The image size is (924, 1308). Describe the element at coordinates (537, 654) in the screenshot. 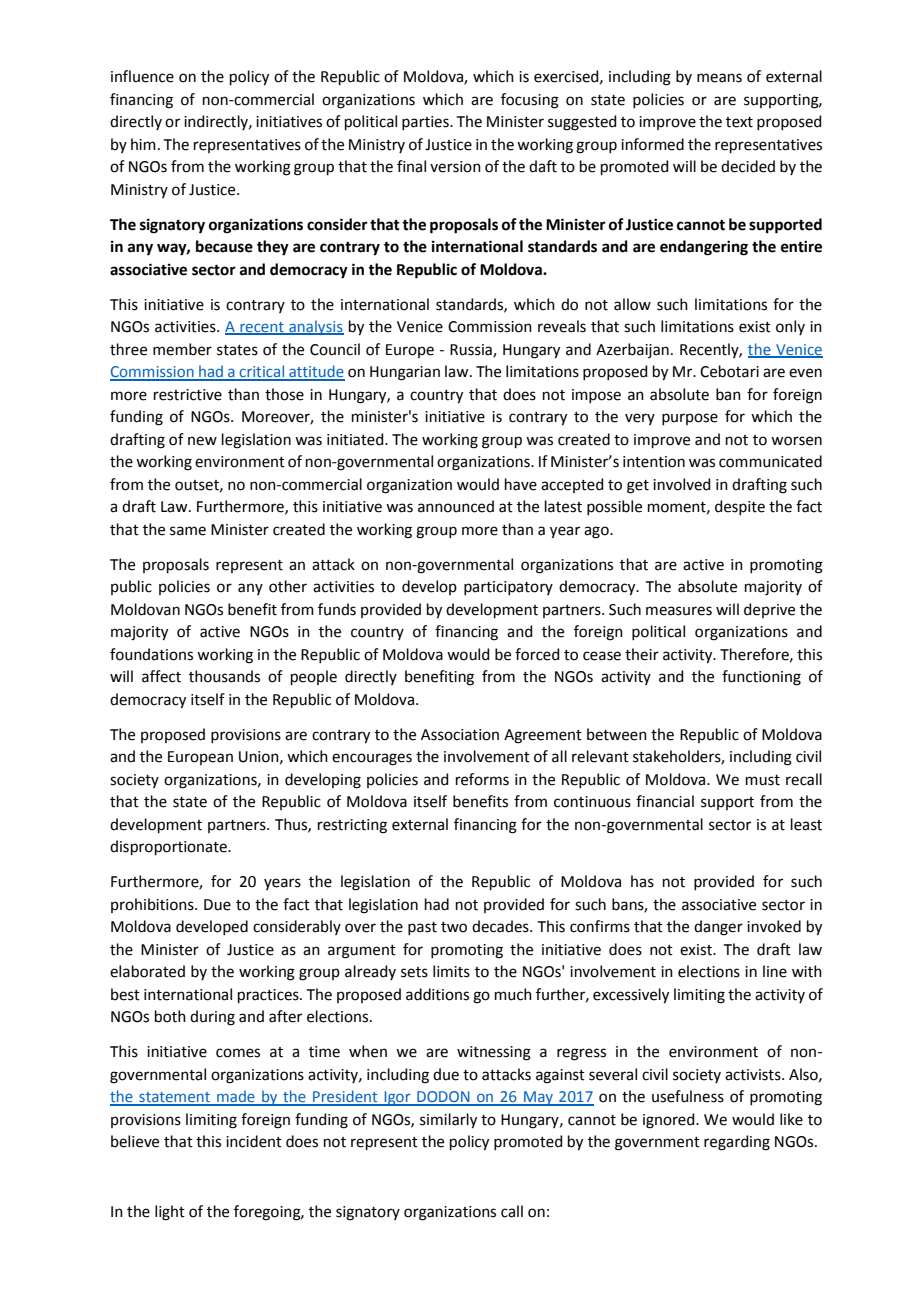

I see `forced` at that location.
